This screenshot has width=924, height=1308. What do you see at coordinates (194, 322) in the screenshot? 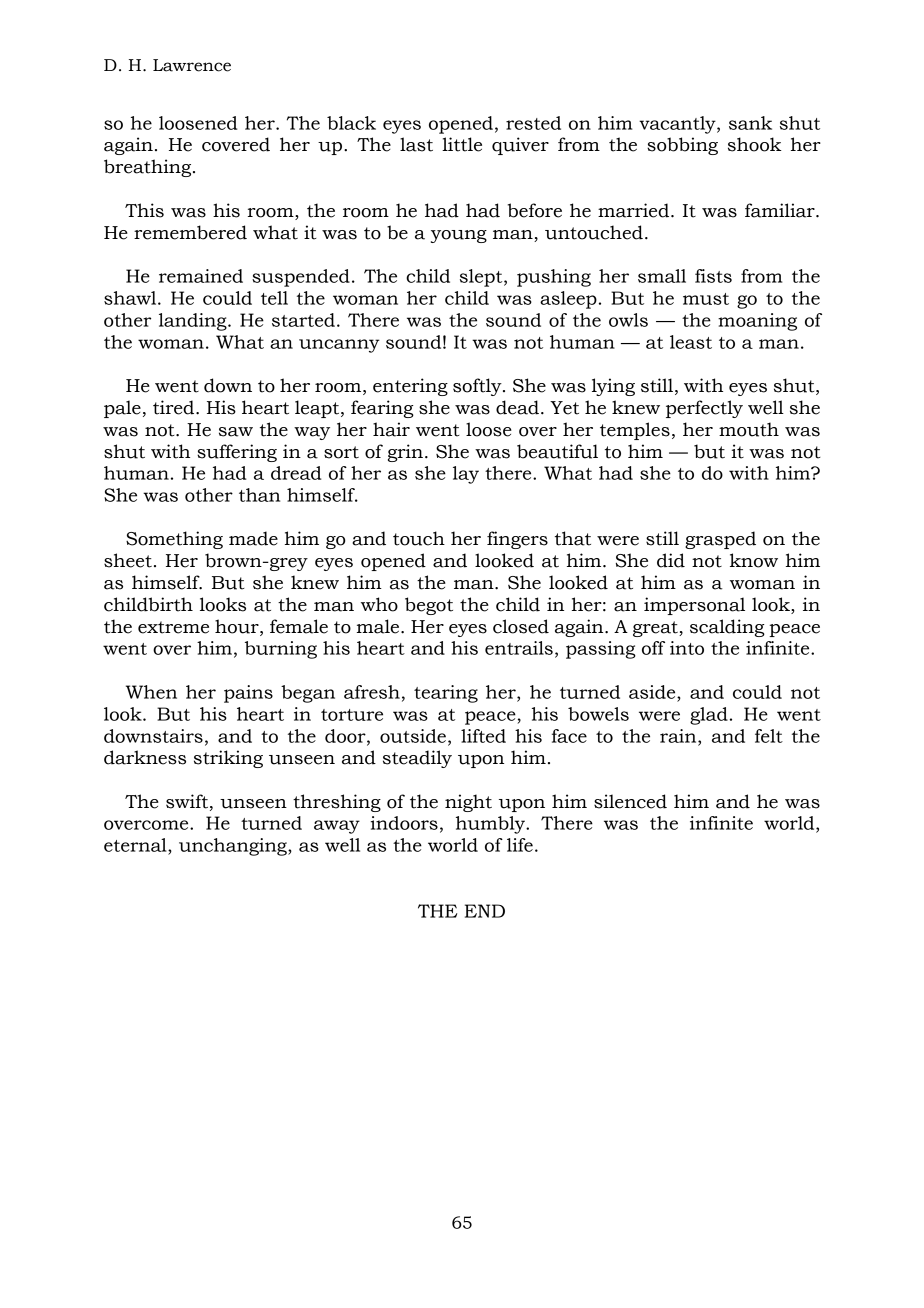
I see `landing` at bounding box center [194, 322].
